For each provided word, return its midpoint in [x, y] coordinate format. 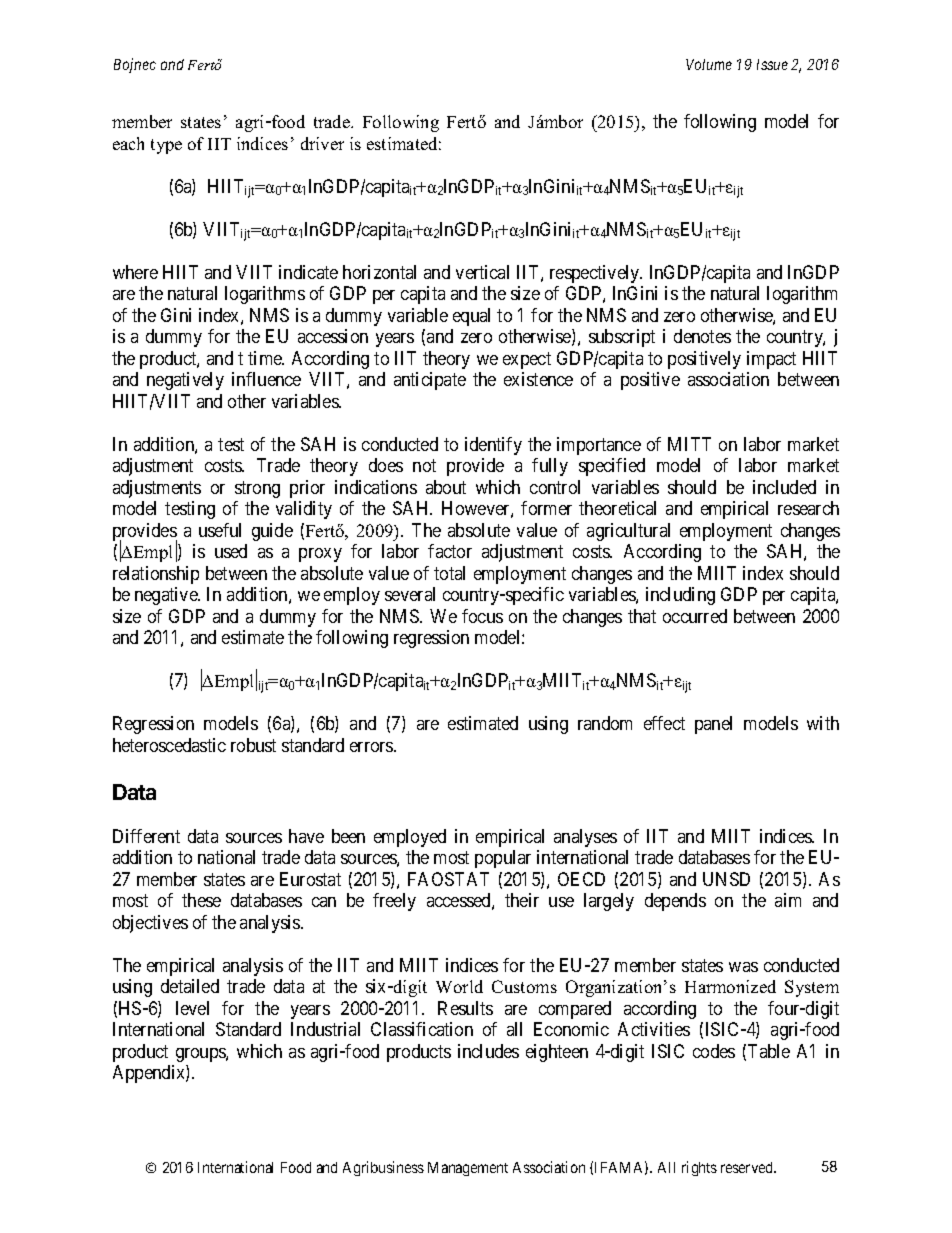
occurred [695, 616]
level [192, 1008]
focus [482, 616]
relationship [156, 575]
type [166, 146]
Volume [709, 64]
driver [322, 143]
